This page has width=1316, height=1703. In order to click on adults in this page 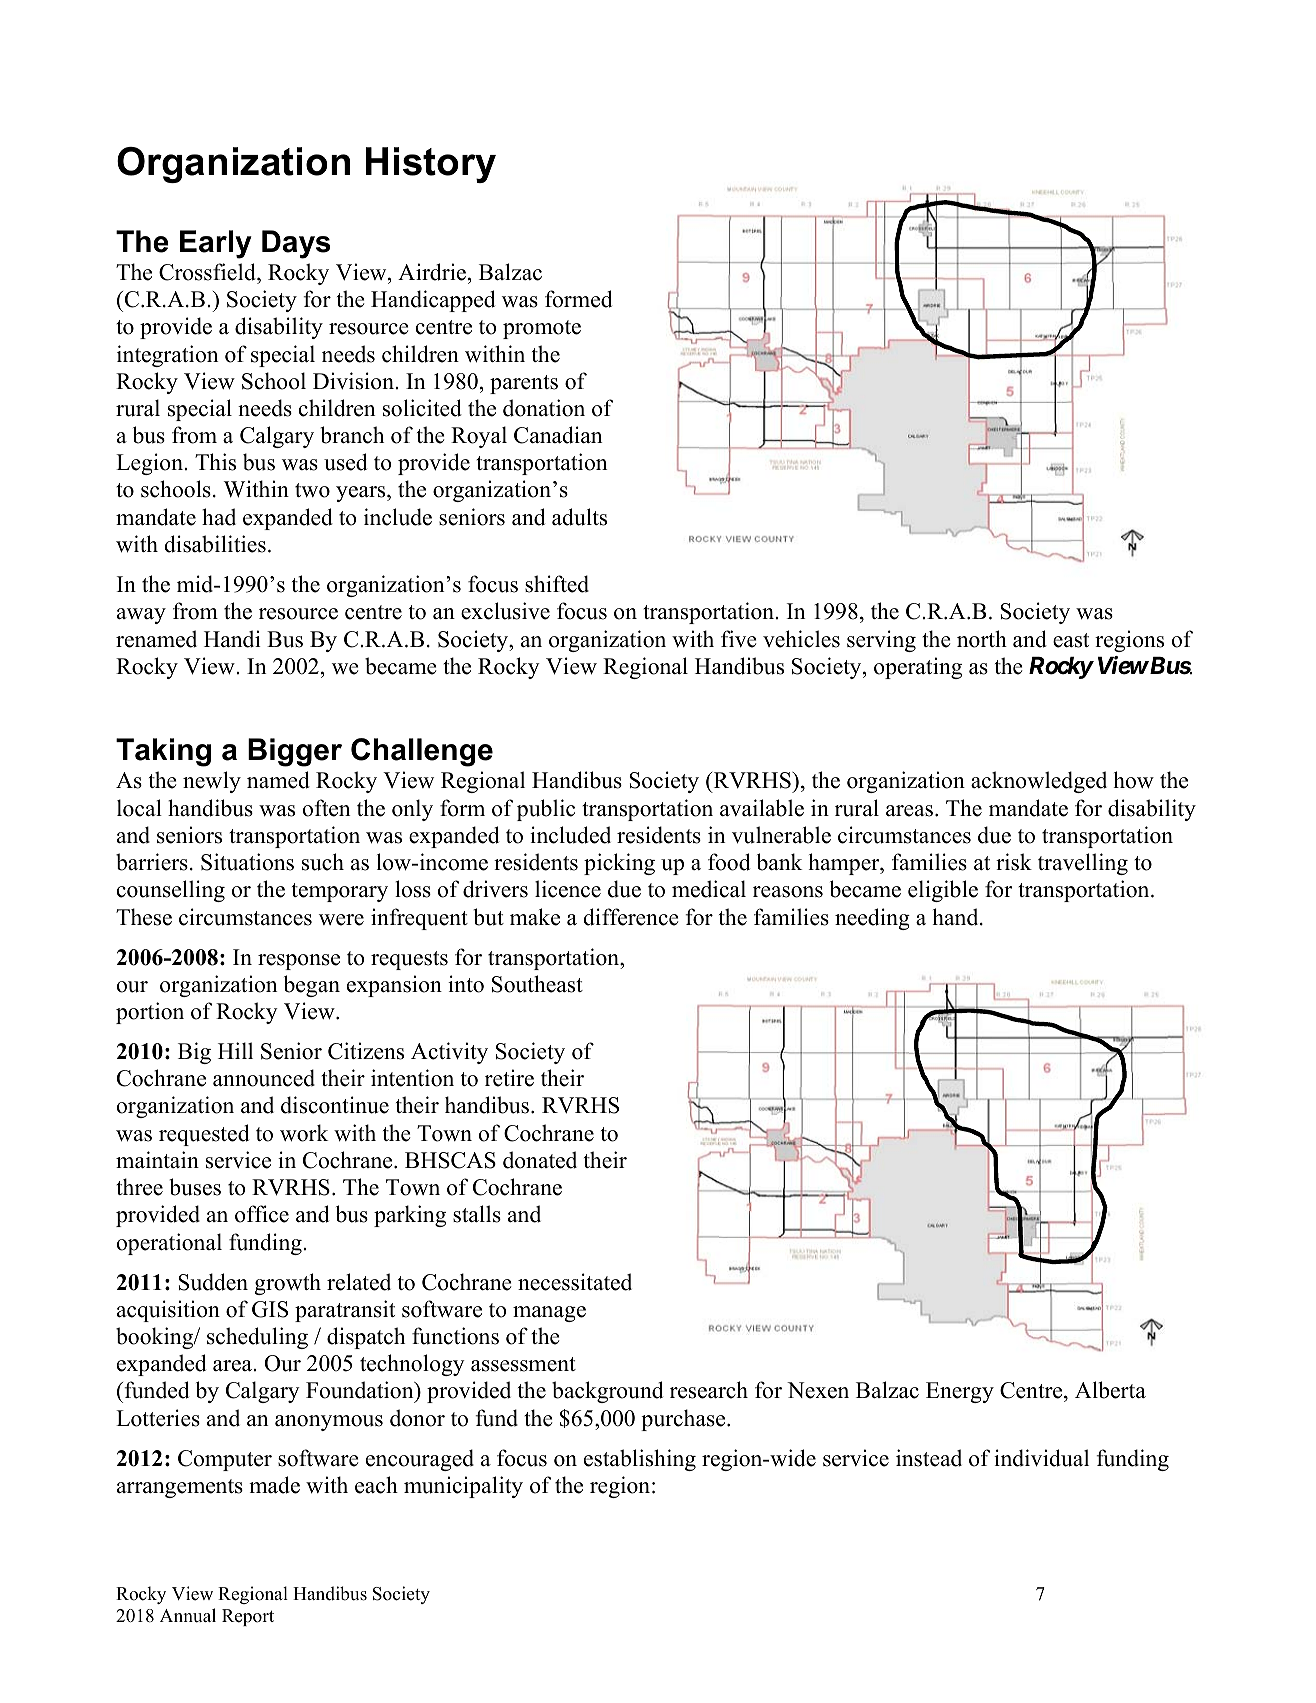, I will do `click(579, 517)`.
